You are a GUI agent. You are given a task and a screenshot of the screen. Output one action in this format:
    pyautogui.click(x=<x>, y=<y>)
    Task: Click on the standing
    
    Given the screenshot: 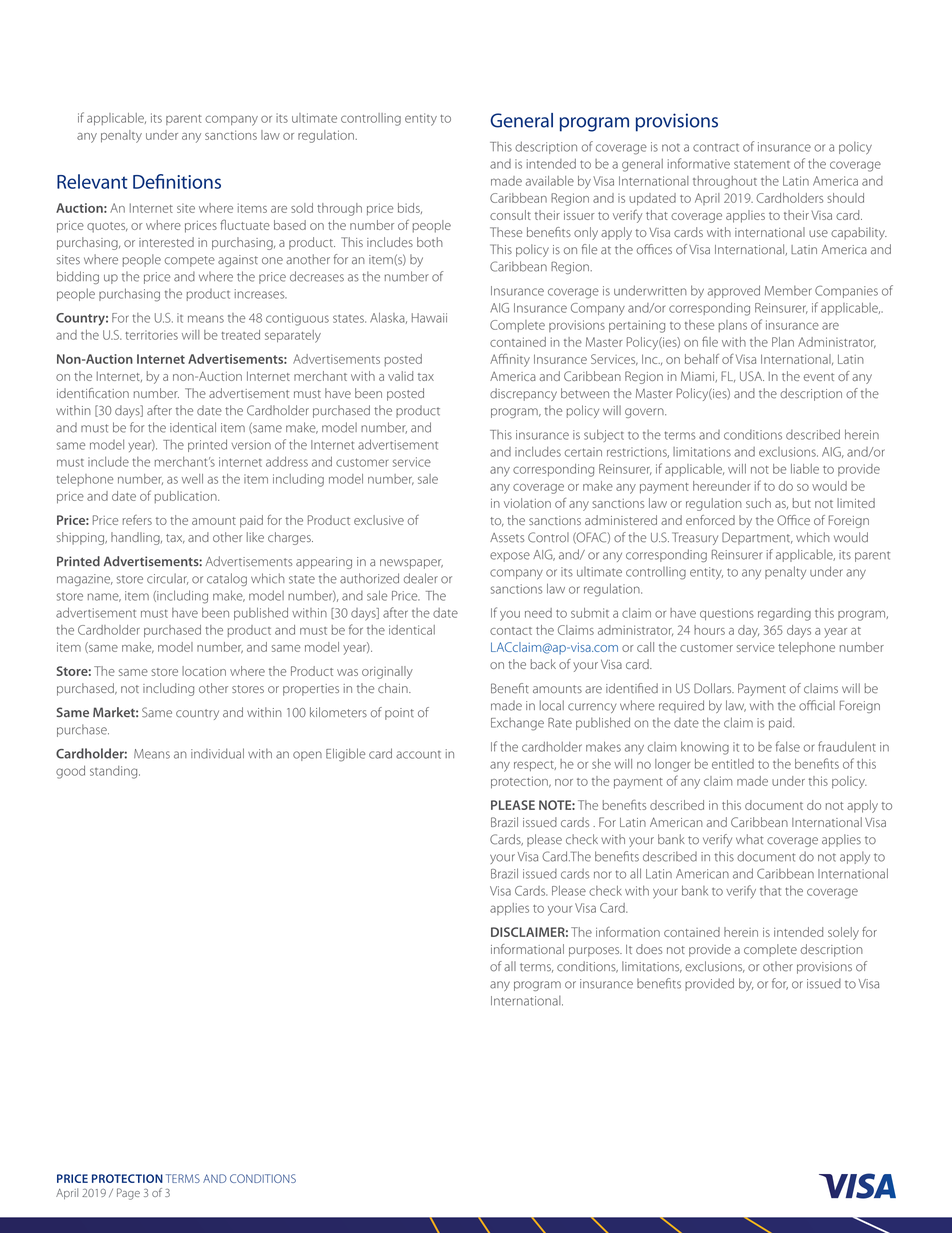 What is the action you would take?
    pyautogui.click(x=115, y=772)
